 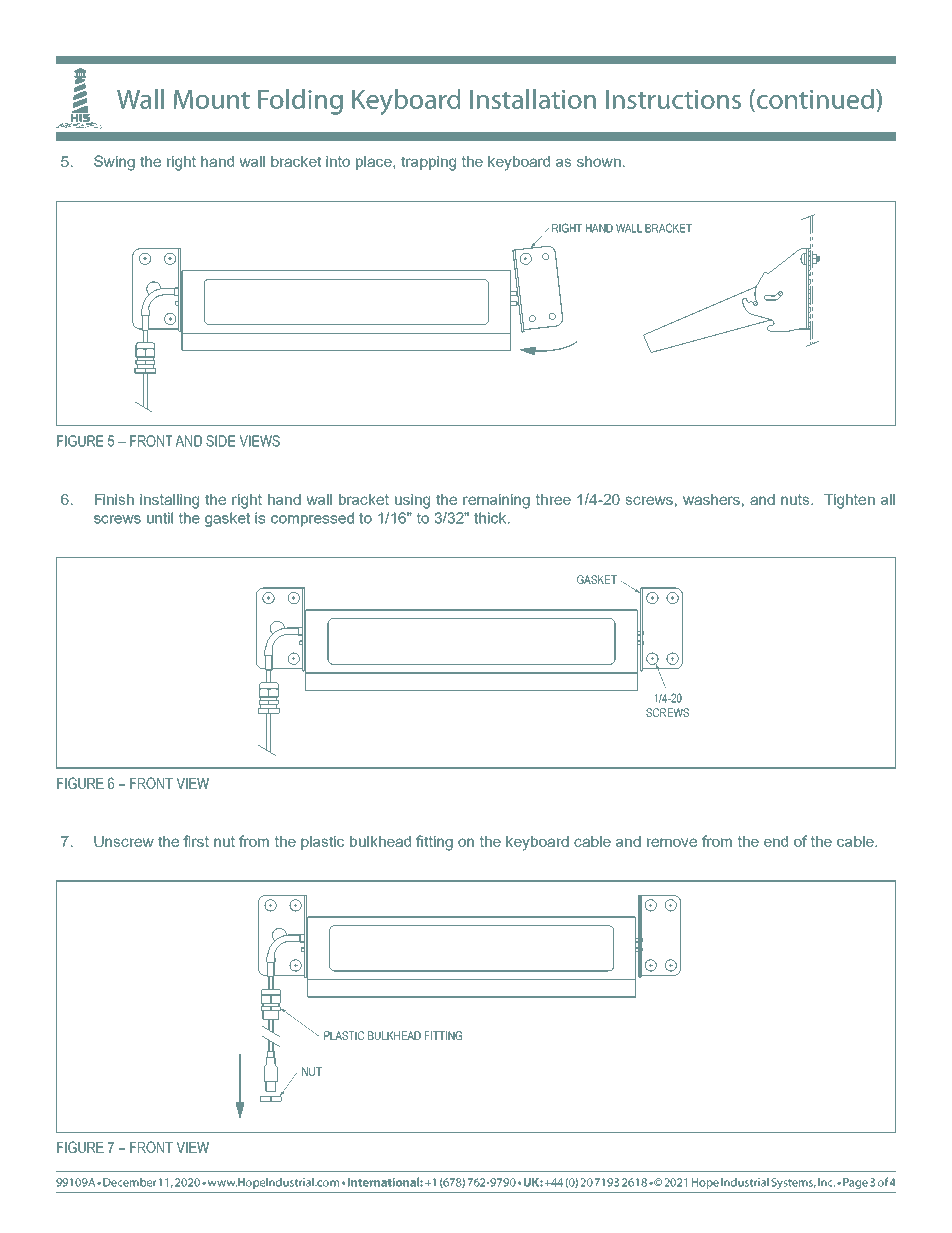 I want to click on continued, so click(x=814, y=100).
